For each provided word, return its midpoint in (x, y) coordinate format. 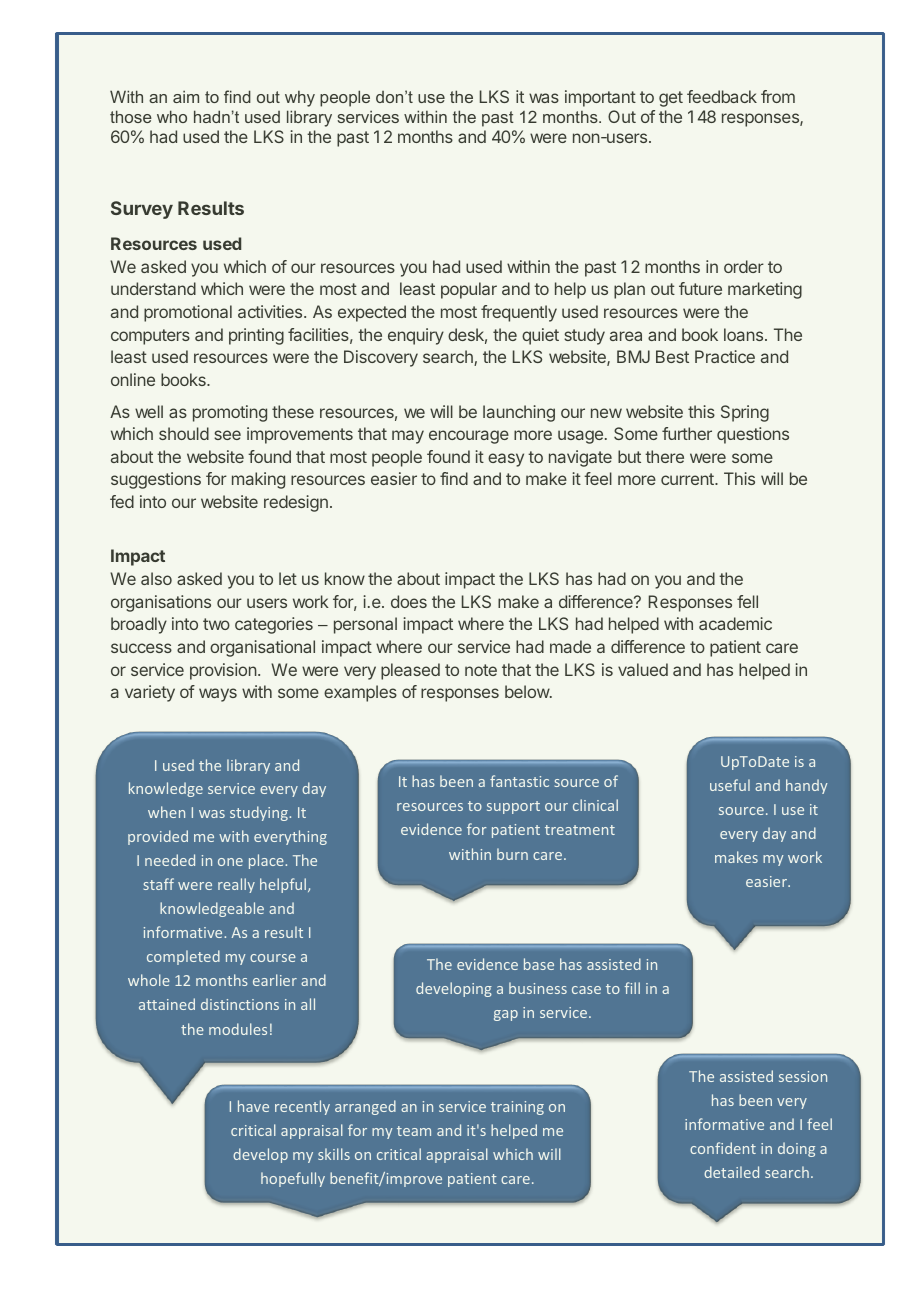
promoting (230, 413)
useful (730, 785)
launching (519, 413)
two (216, 624)
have (253, 1106)
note (481, 670)
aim (186, 97)
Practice (725, 356)
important (600, 98)
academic (735, 623)
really (236, 885)
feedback (722, 96)
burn (512, 854)
